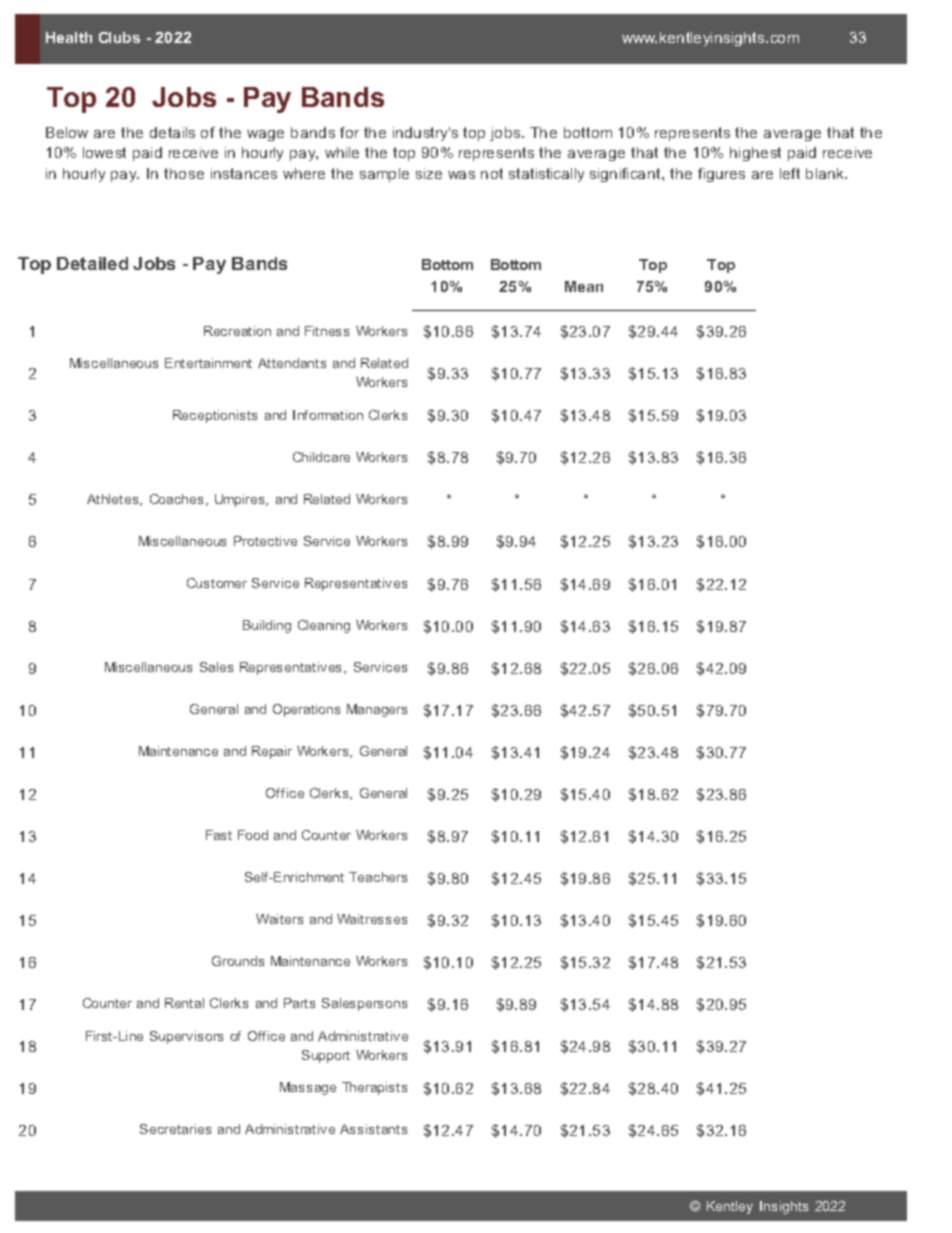 The width and height of the screenshot is (952, 1233). Describe the element at coordinates (175, 1129) in the screenshot. I see `Secretaries` at that location.
